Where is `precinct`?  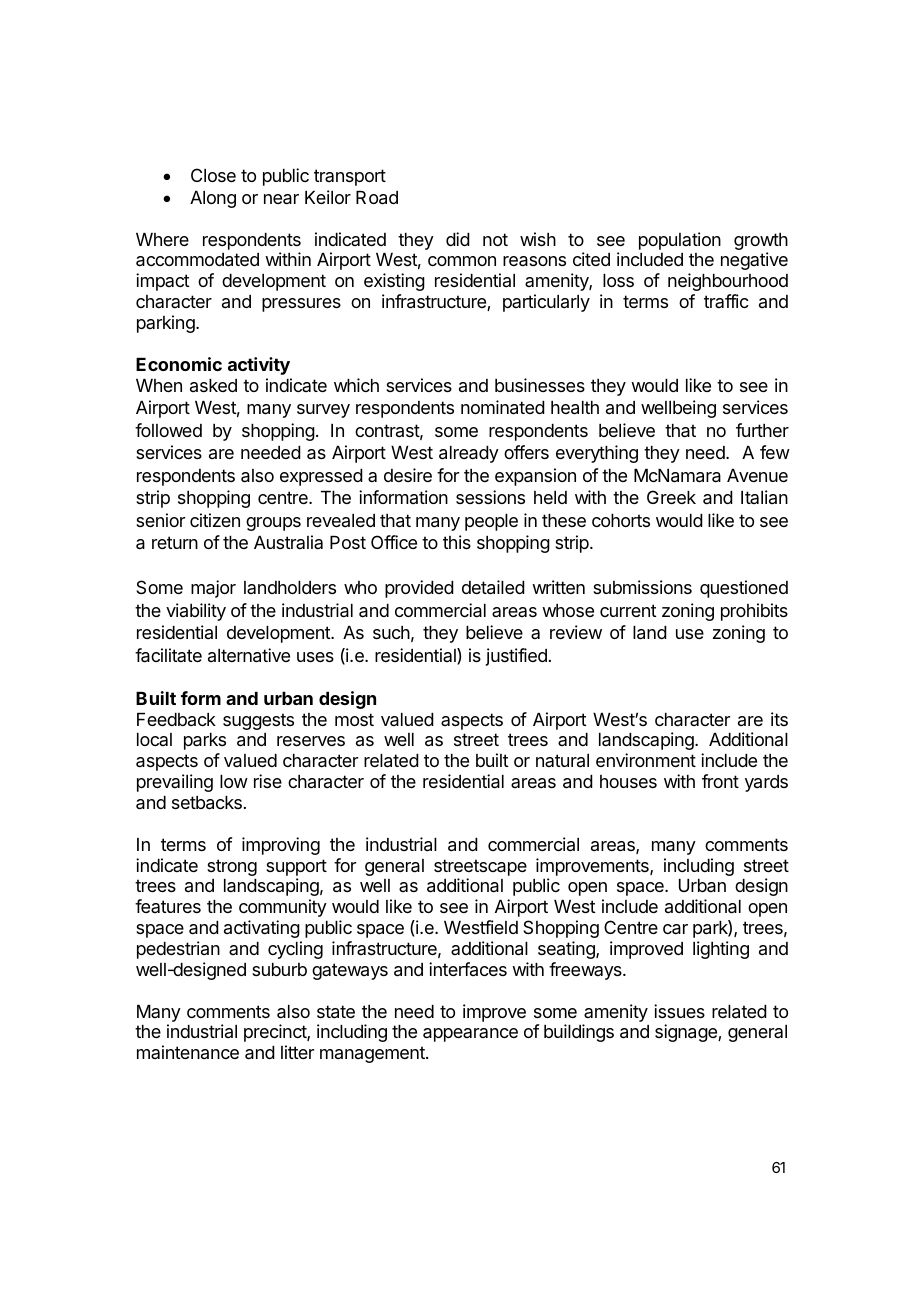
precinct is located at coordinates (276, 1033).
